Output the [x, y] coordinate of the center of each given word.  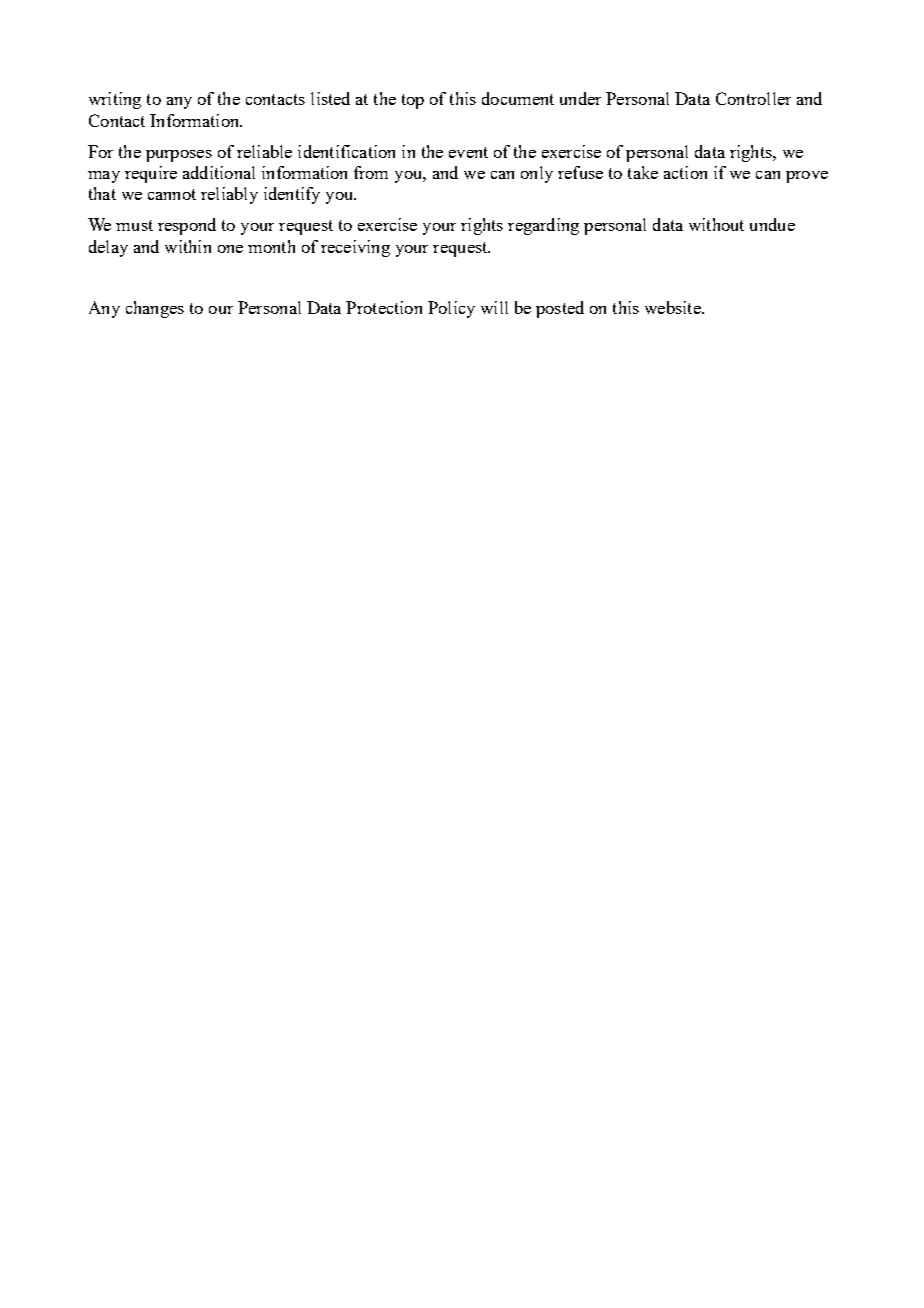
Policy [451, 309]
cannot [172, 194]
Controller [753, 98]
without [716, 224]
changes [155, 309]
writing [115, 100]
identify [292, 195]
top [413, 101]
